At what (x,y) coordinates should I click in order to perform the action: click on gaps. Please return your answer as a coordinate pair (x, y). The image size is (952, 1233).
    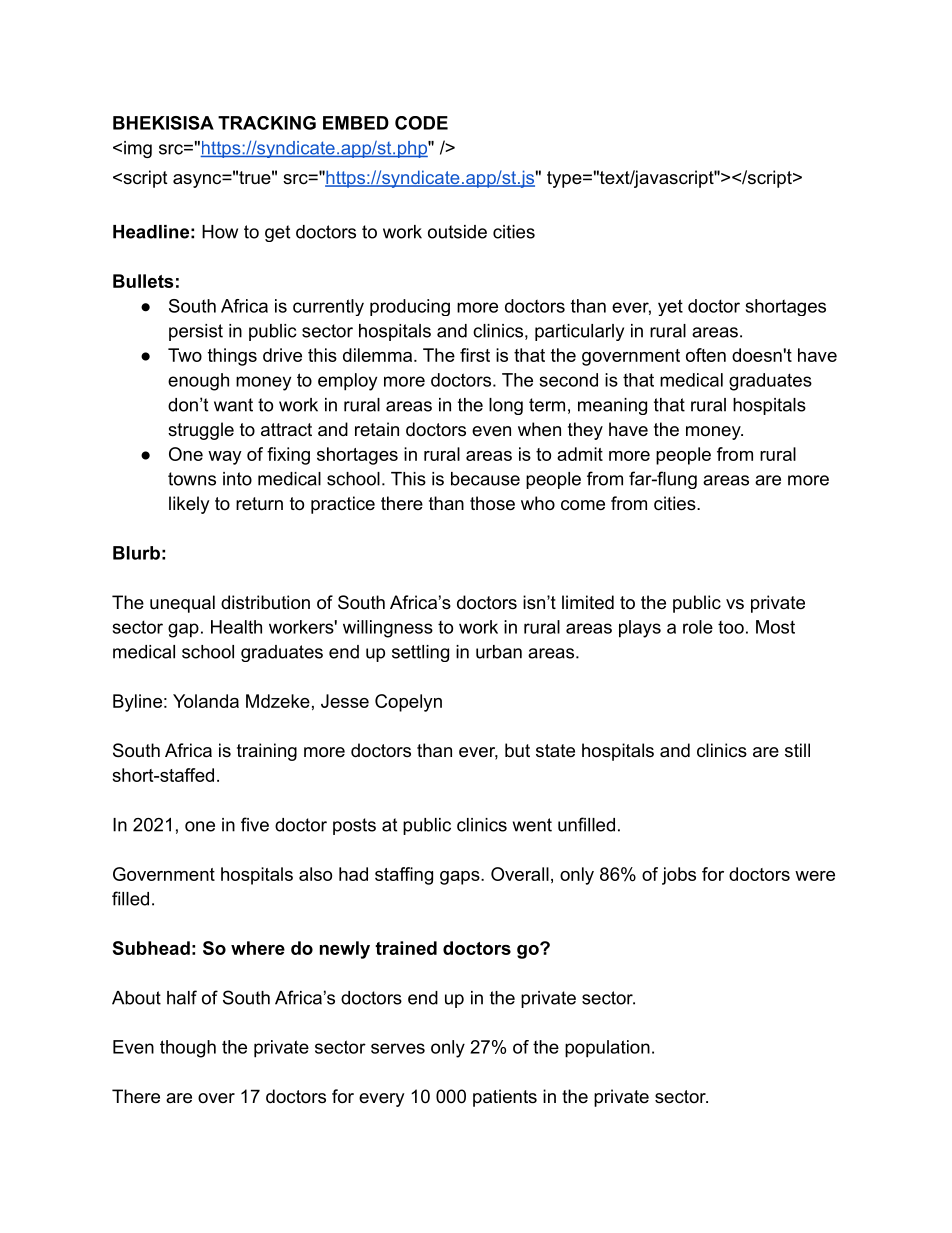
    Looking at the image, I should click on (461, 878).
